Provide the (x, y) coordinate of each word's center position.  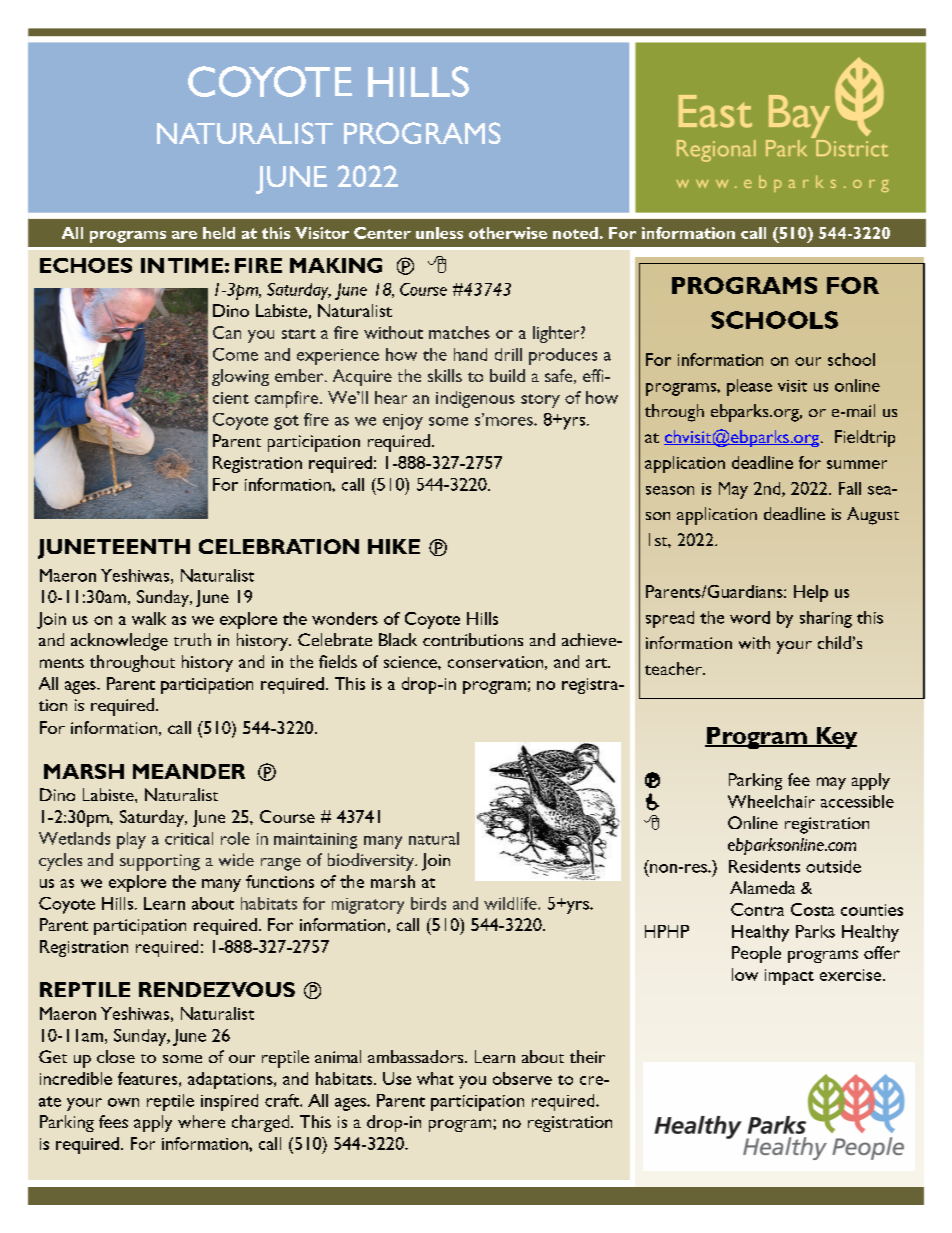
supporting (160, 862)
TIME (195, 265)
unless (439, 233)
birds (428, 903)
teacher (674, 668)
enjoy (403, 422)
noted (575, 233)
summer (857, 464)
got (286, 422)
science (411, 662)
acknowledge (119, 642)
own (123, 1102)
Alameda (762, 887)
